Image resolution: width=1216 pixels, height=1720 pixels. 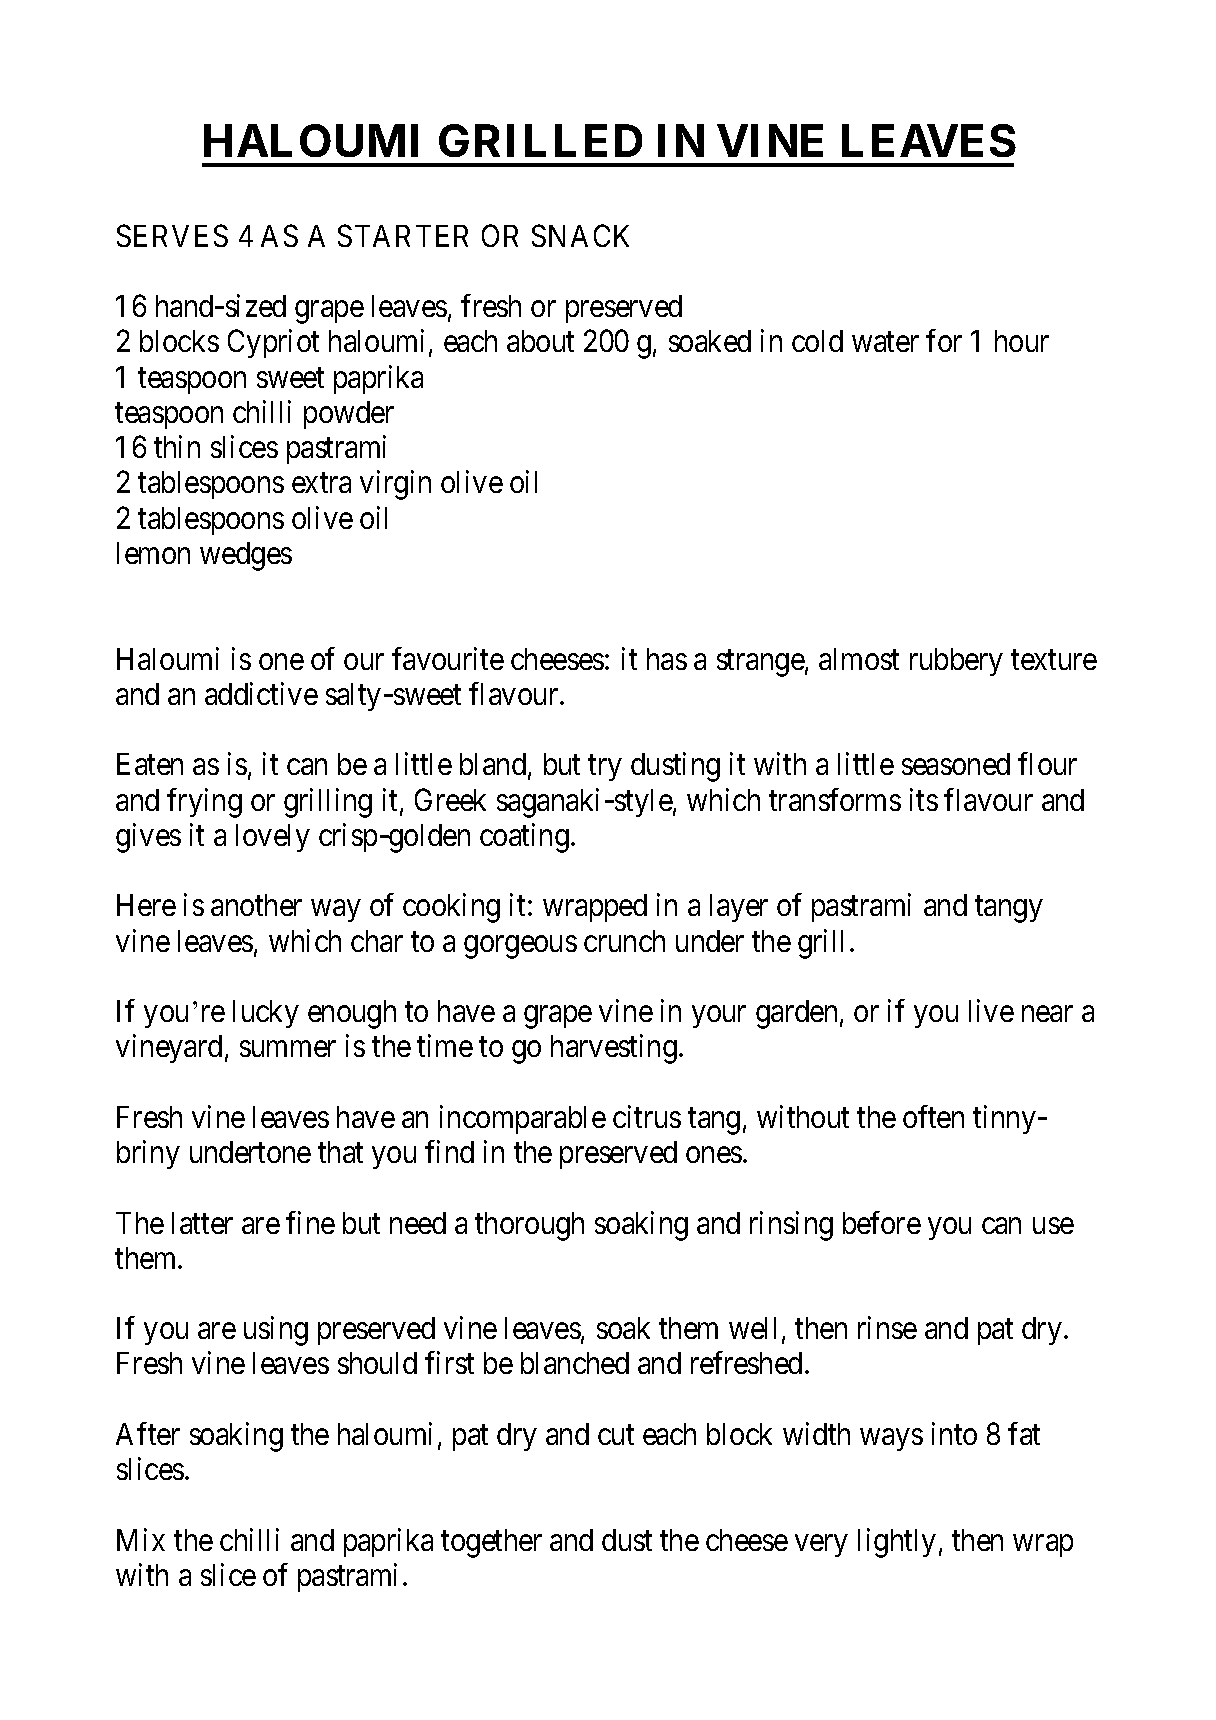 I want to click on Mix, so click(x=141, y=1539).
